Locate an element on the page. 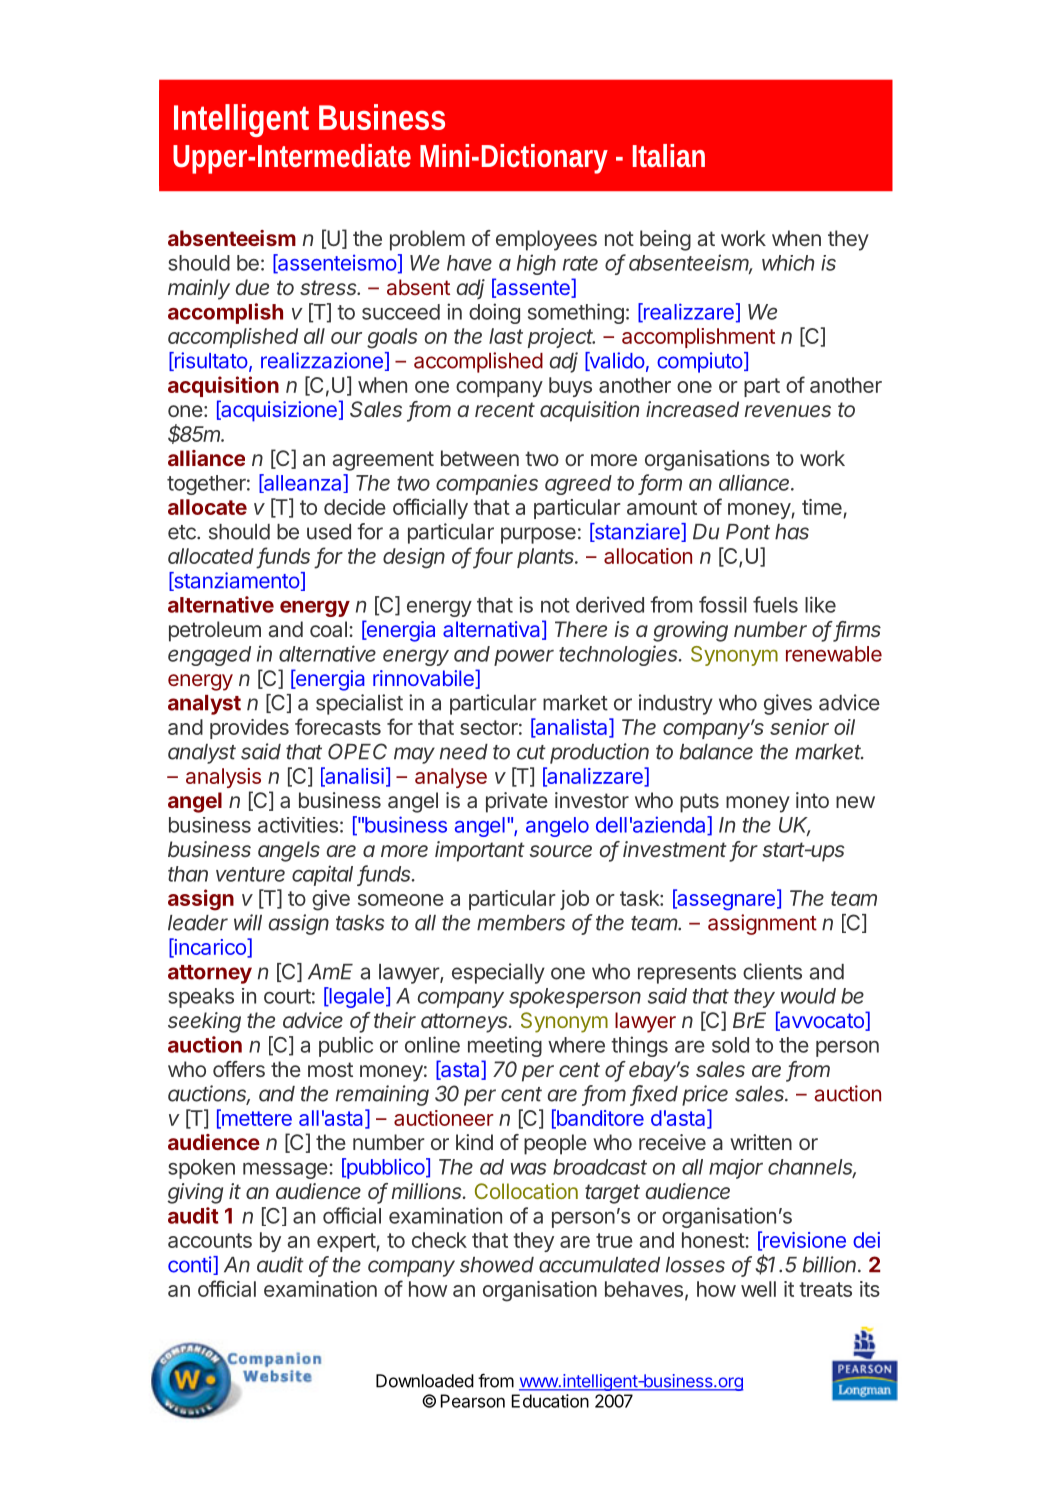 This image has width=1054, height=1491. conti is located at coordinates (189, 1264).
